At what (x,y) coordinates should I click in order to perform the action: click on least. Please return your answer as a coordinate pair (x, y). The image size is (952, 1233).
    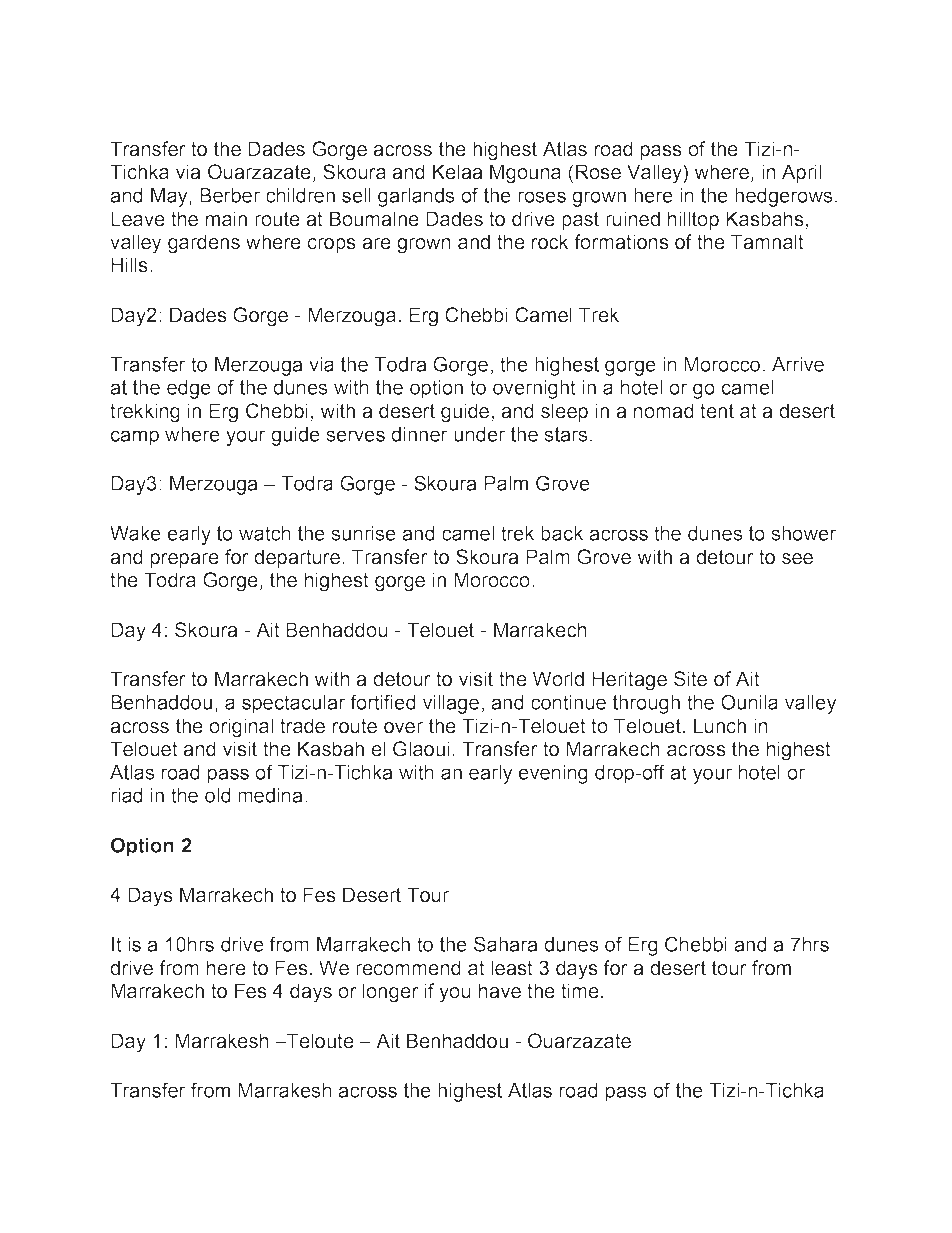
    Looking at the image, I should click on (512, 968).
